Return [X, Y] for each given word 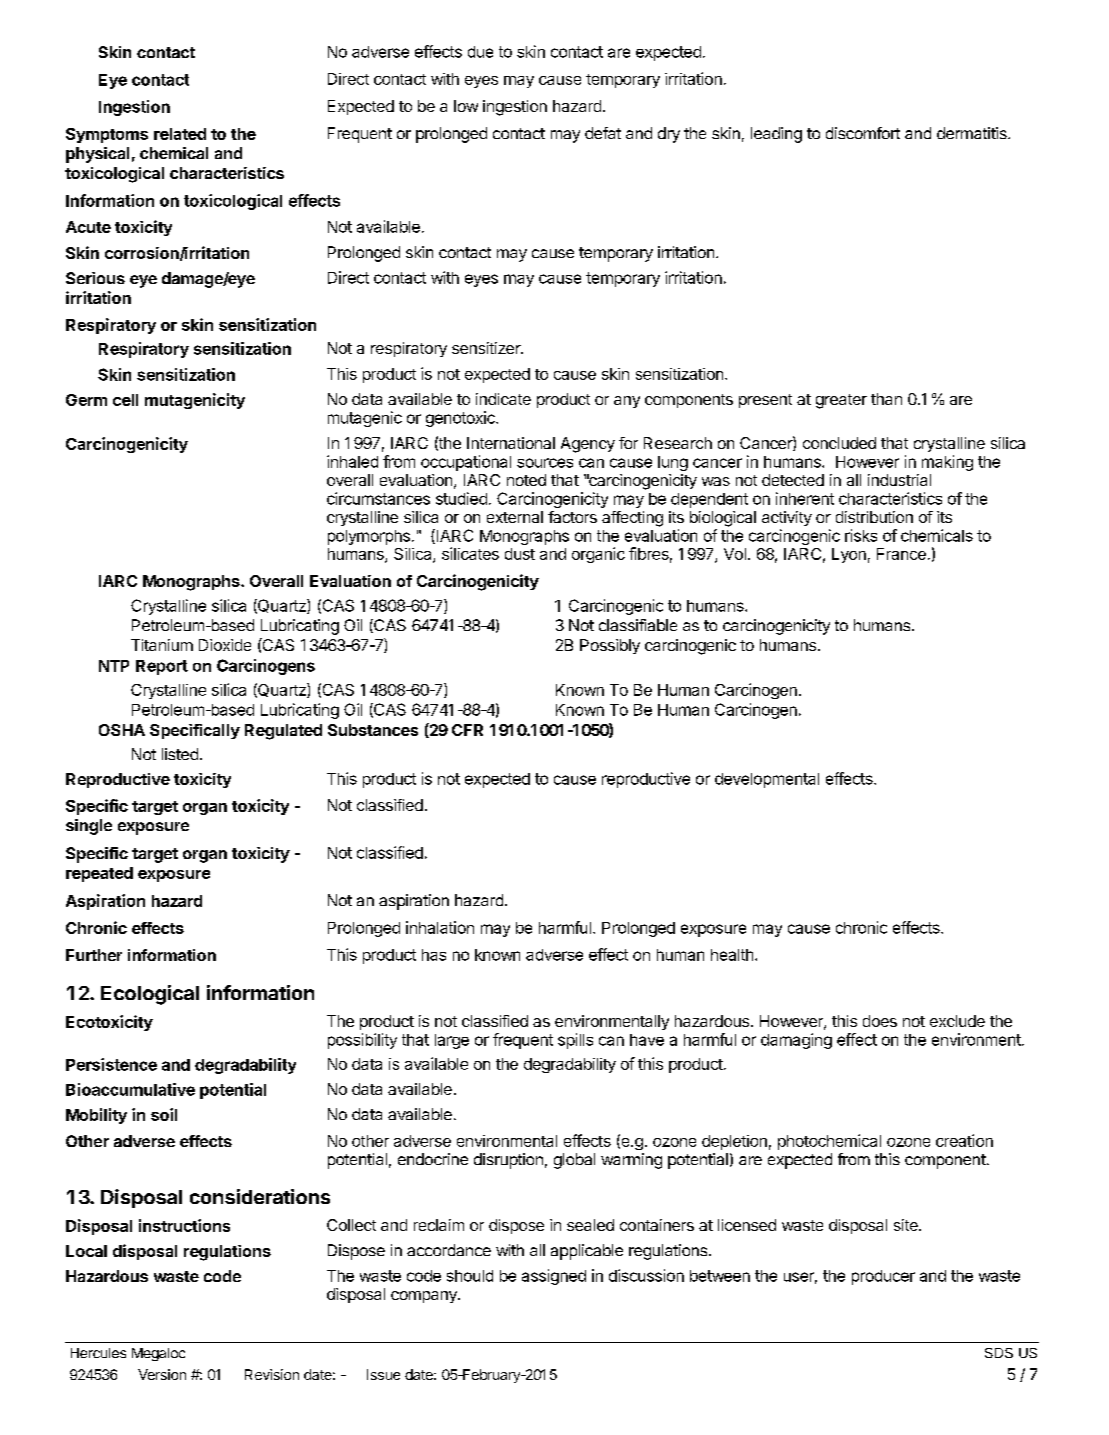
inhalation [440, 927]
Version [162, 1374]
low [466, 106]
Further [94, 955]
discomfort [863, 133]
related [180, 134]
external [515, 517]
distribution [874, 517]
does [880, 1021]
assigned [554, 1277]
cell [125, 400]
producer [883, 1277]
